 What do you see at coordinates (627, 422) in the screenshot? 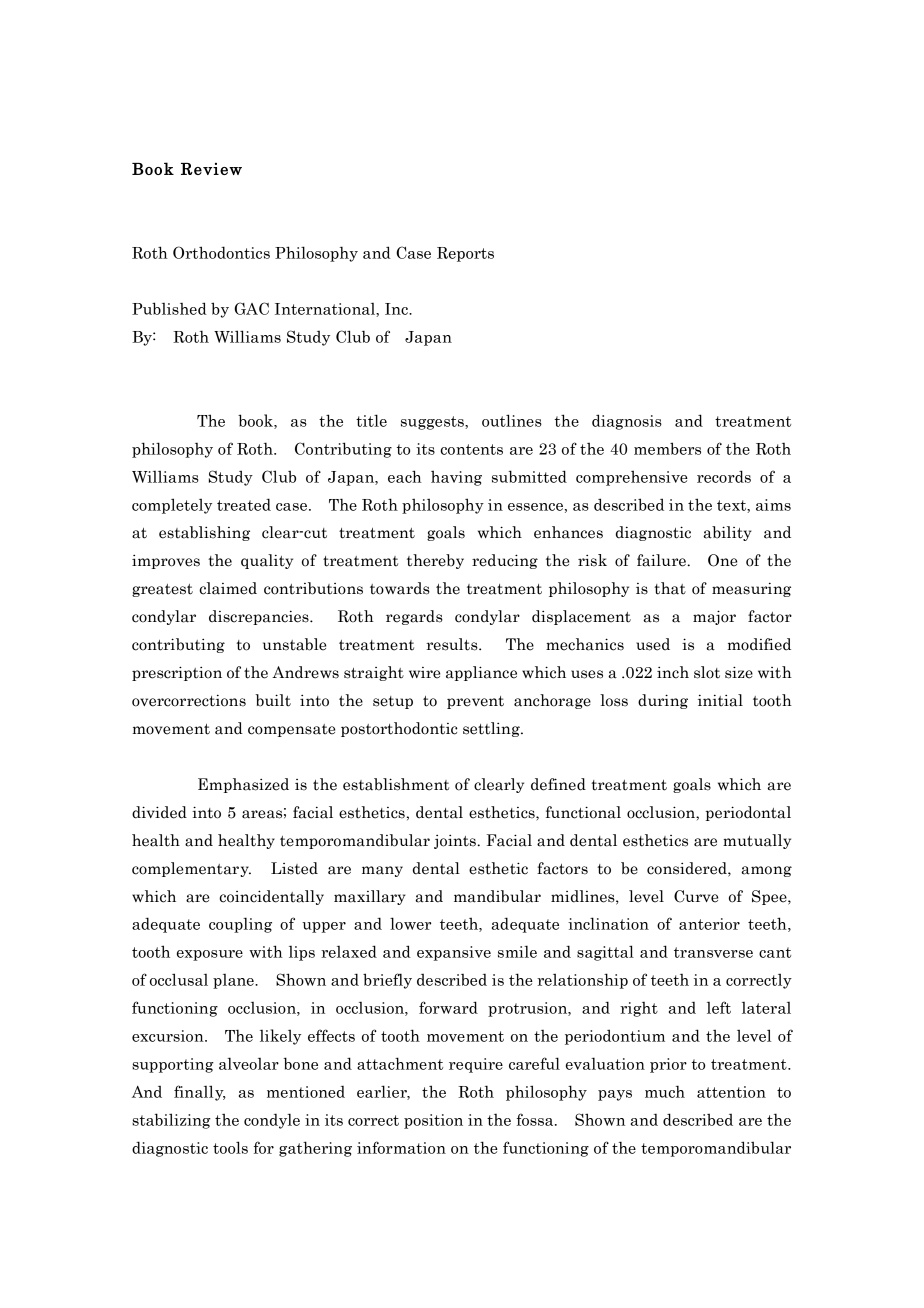
I see `diagnosis` at bounding box center [627, 422].
